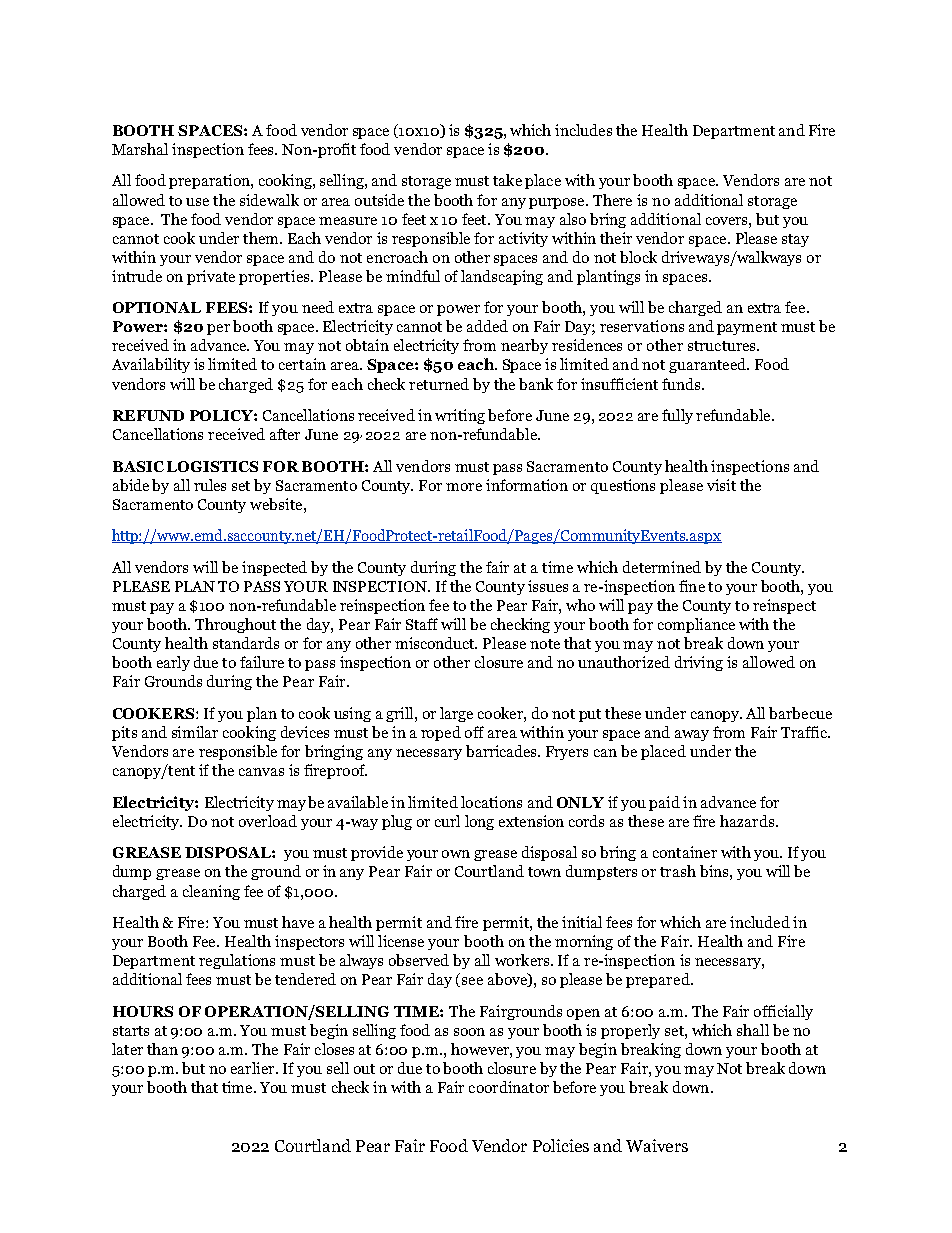 This screenshot has width=952, height=1233. I want to click on Availability, so click(151, 365).
